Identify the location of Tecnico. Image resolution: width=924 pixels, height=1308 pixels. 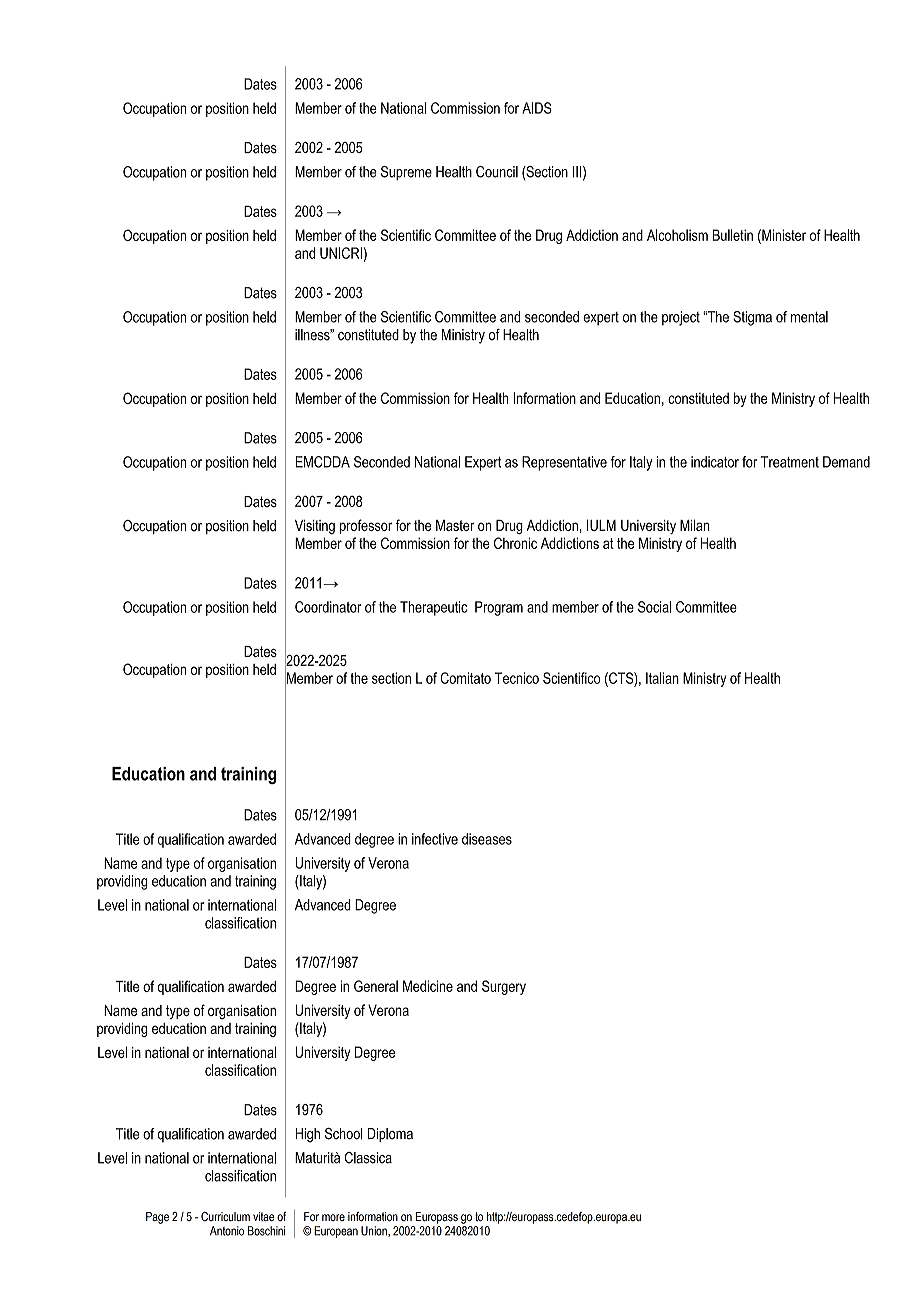
(517, 678).
